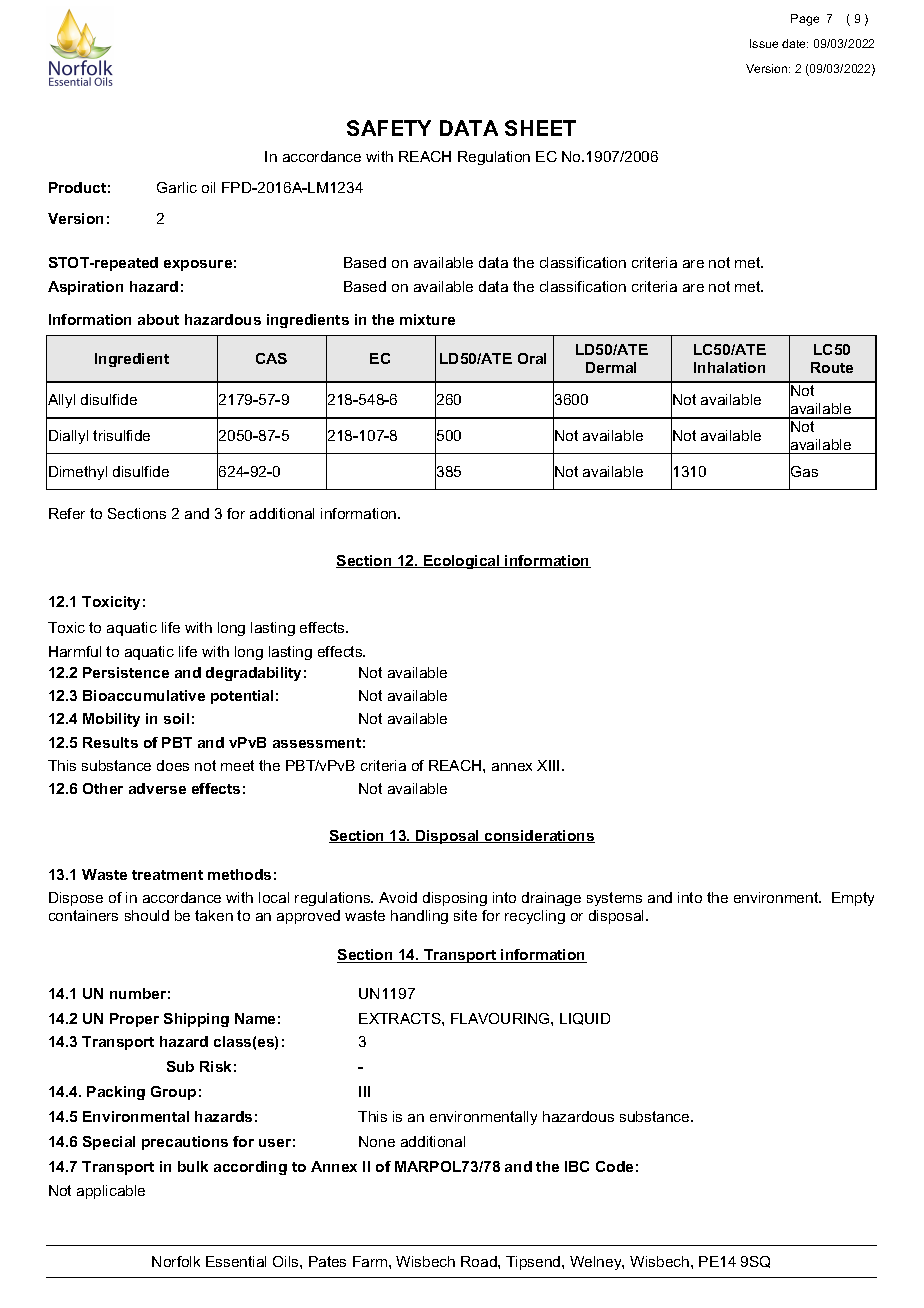 The height and width of the image is (1308, 924). What do you see at coordinates (764, 43) in the image?
I see `Issue` at bounding box center [764, 43].
